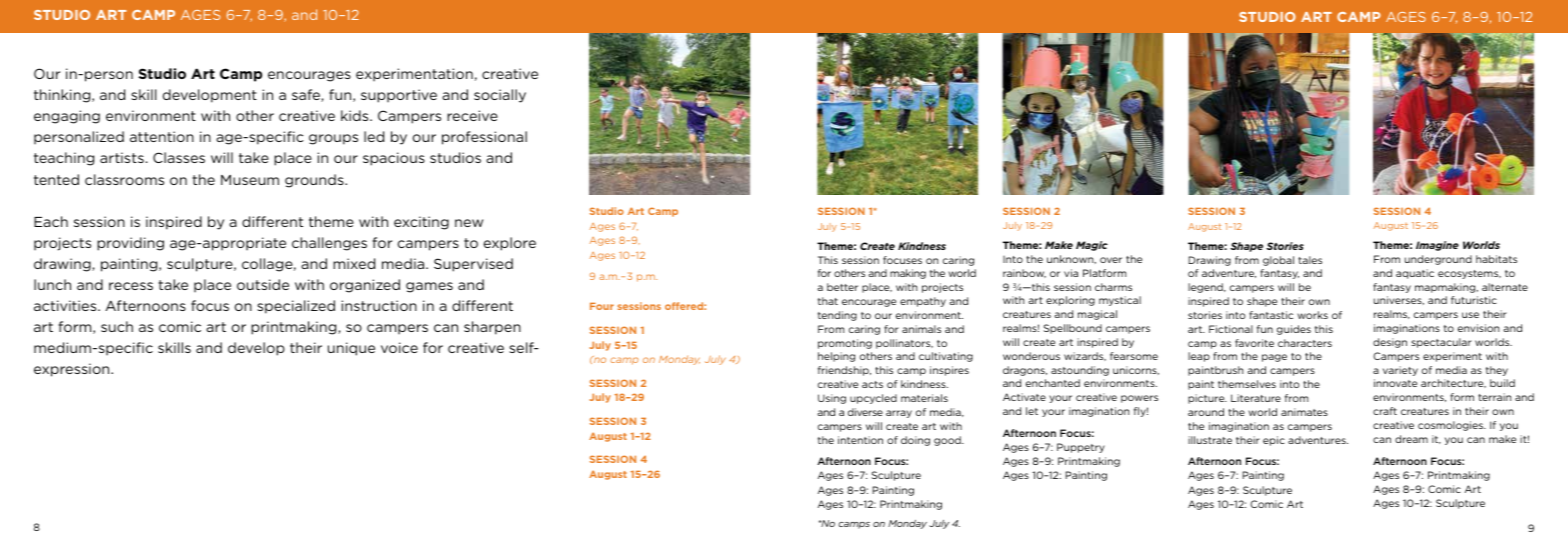 The width and height of the screenshot is (1568, 546). Describe the element at coordinates (250, 180) in the screenshot. I see `Museum` at that location.
